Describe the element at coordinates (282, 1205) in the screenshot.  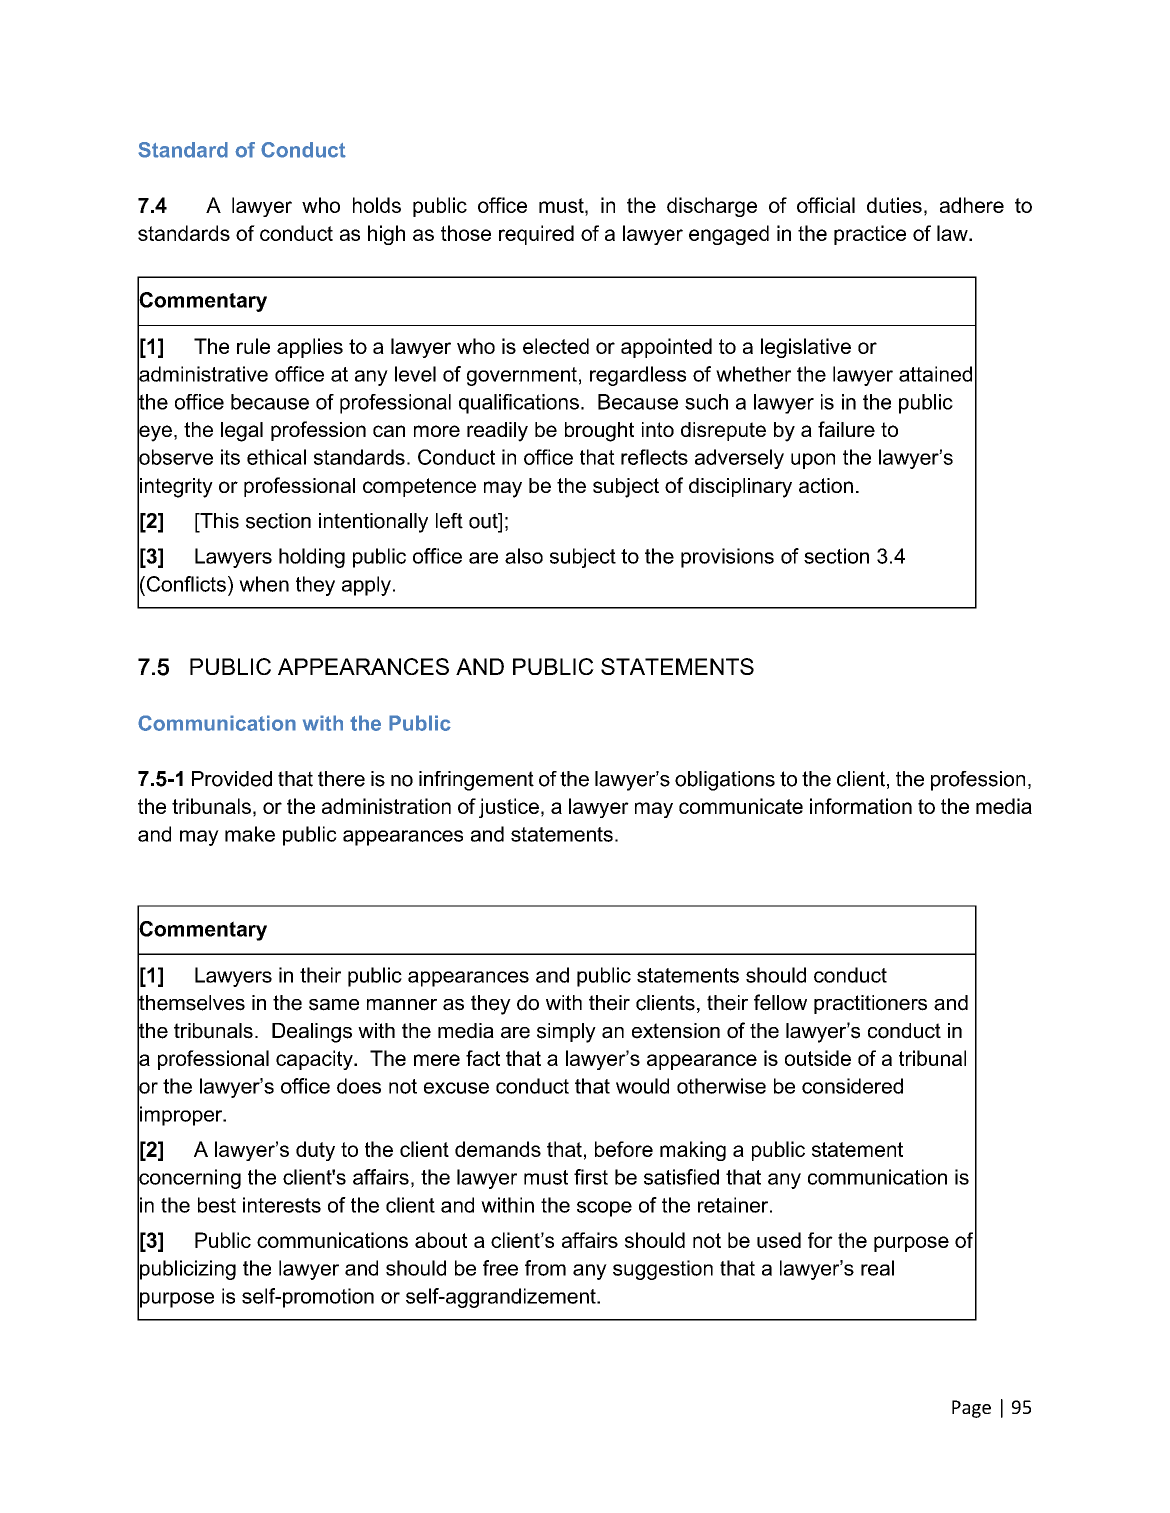
I see `interests` at that location.
